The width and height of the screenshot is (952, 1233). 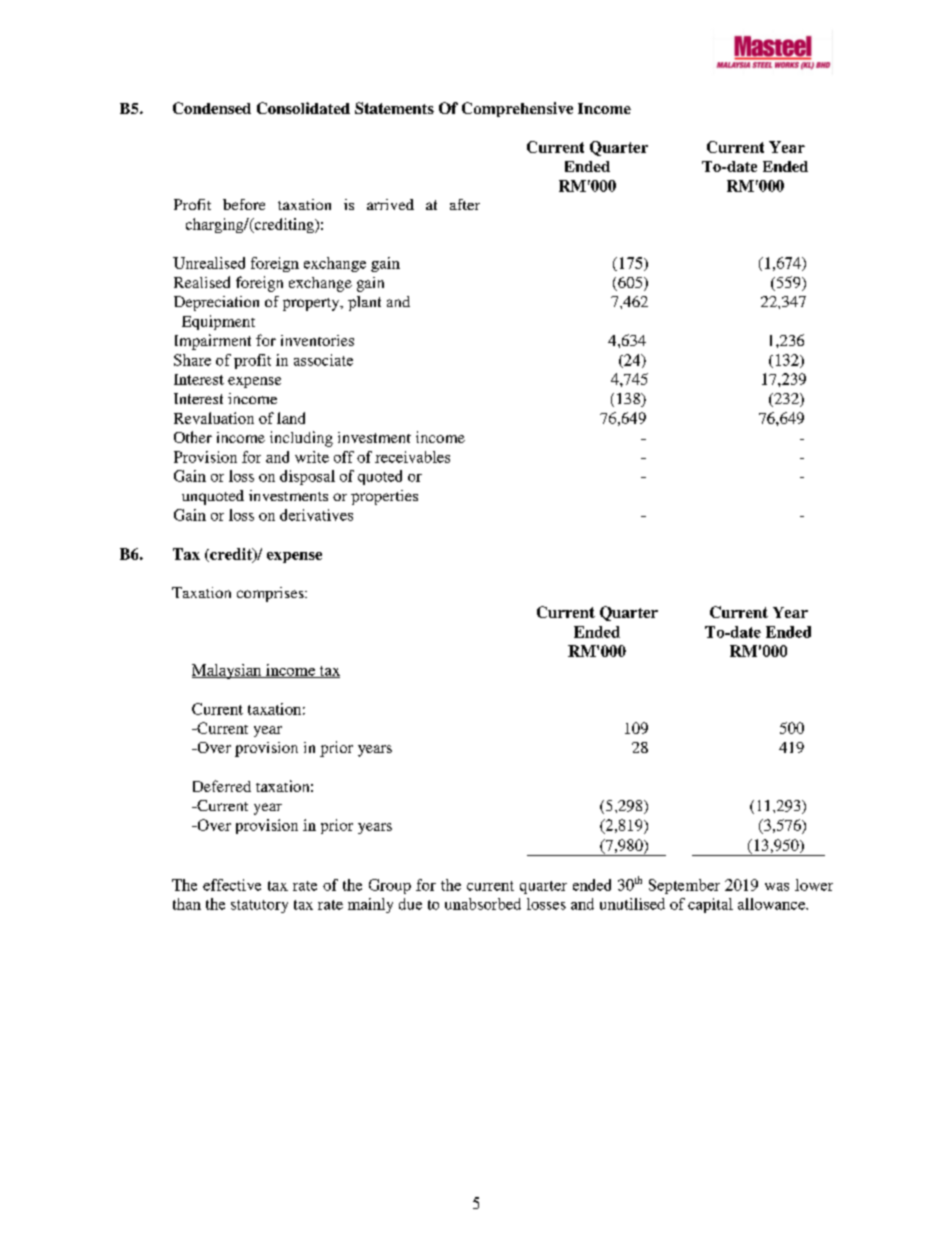 I want to click on capital, so click(x=710, y=905).
